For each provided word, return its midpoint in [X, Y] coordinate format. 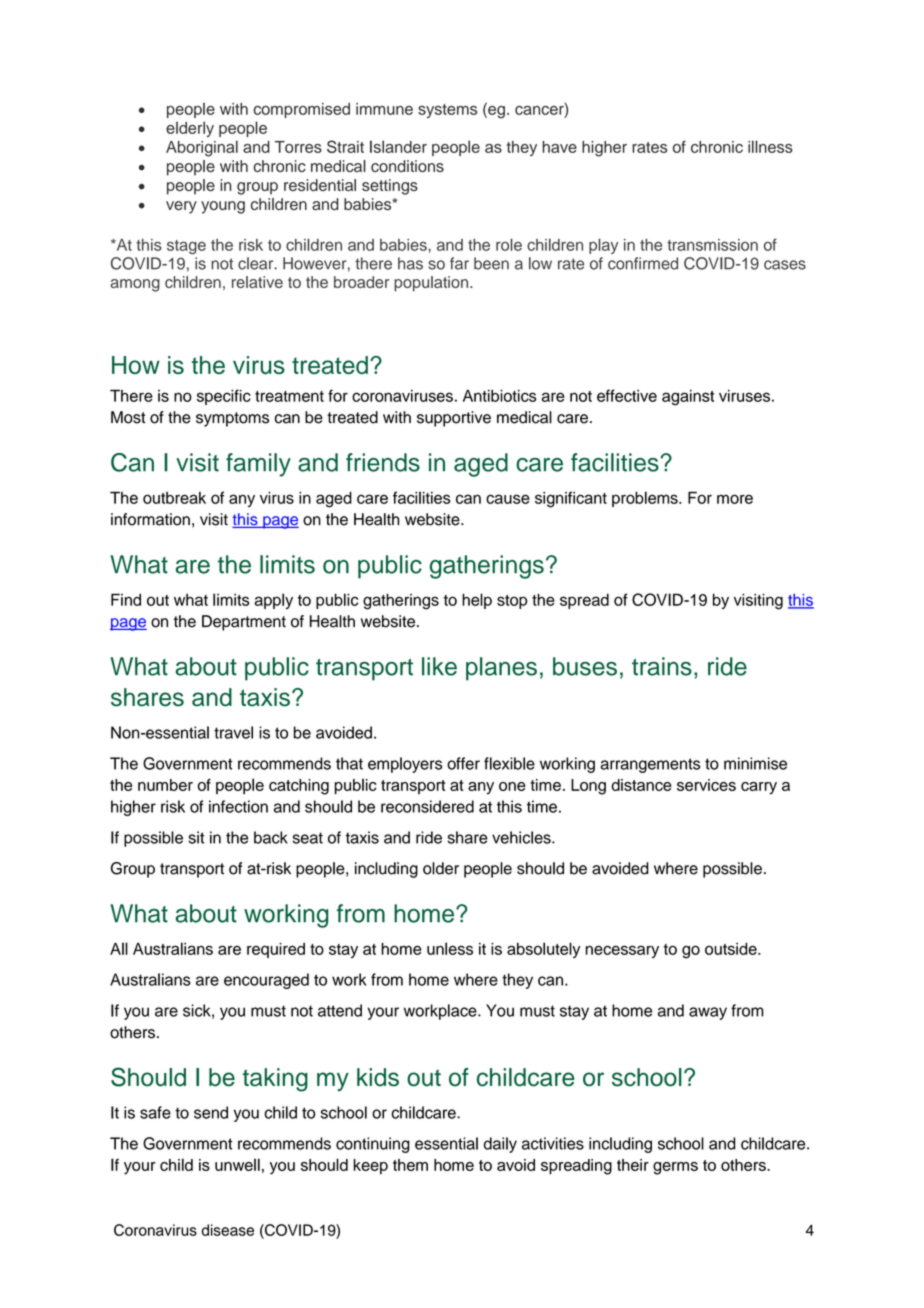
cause [508, 499]
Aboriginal [202, 148]
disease [227, 1230]
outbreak [174, 498]
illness [770, 146]
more [735, 499]
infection [238, 806]
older [441, 868]
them [410, 1165]
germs [675, 1168]
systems [447, 111]
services [706, 785]
